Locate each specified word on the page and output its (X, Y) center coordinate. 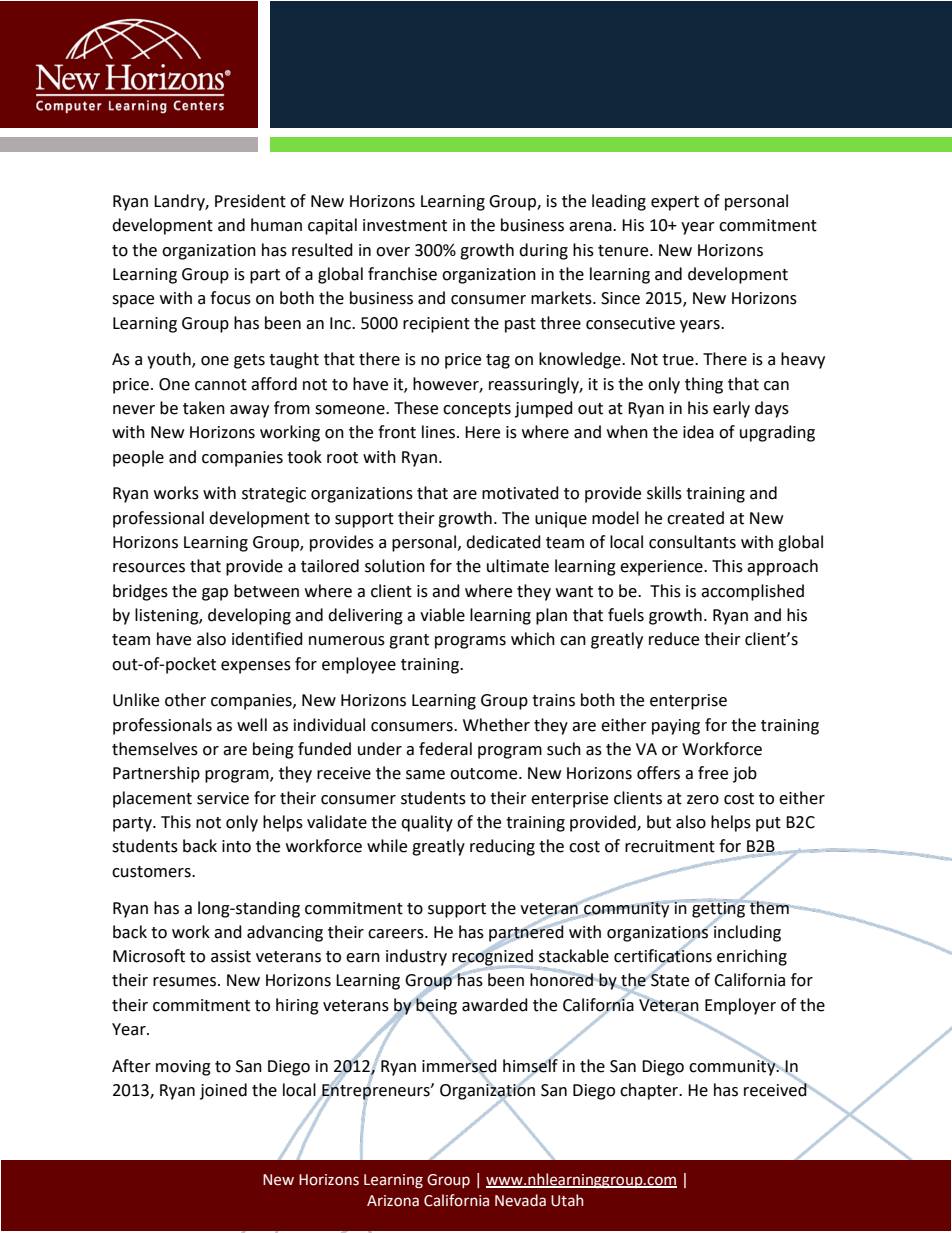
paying (676, 727)
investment (405, 225)
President (250, 201)
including (746, 932)
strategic (274, 495)
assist (231, 956)
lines (440, 432)
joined (223, 1091)
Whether (496, 725)
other (185, 700)
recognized (493, 957)
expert (675, 203)
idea (698, 432)
